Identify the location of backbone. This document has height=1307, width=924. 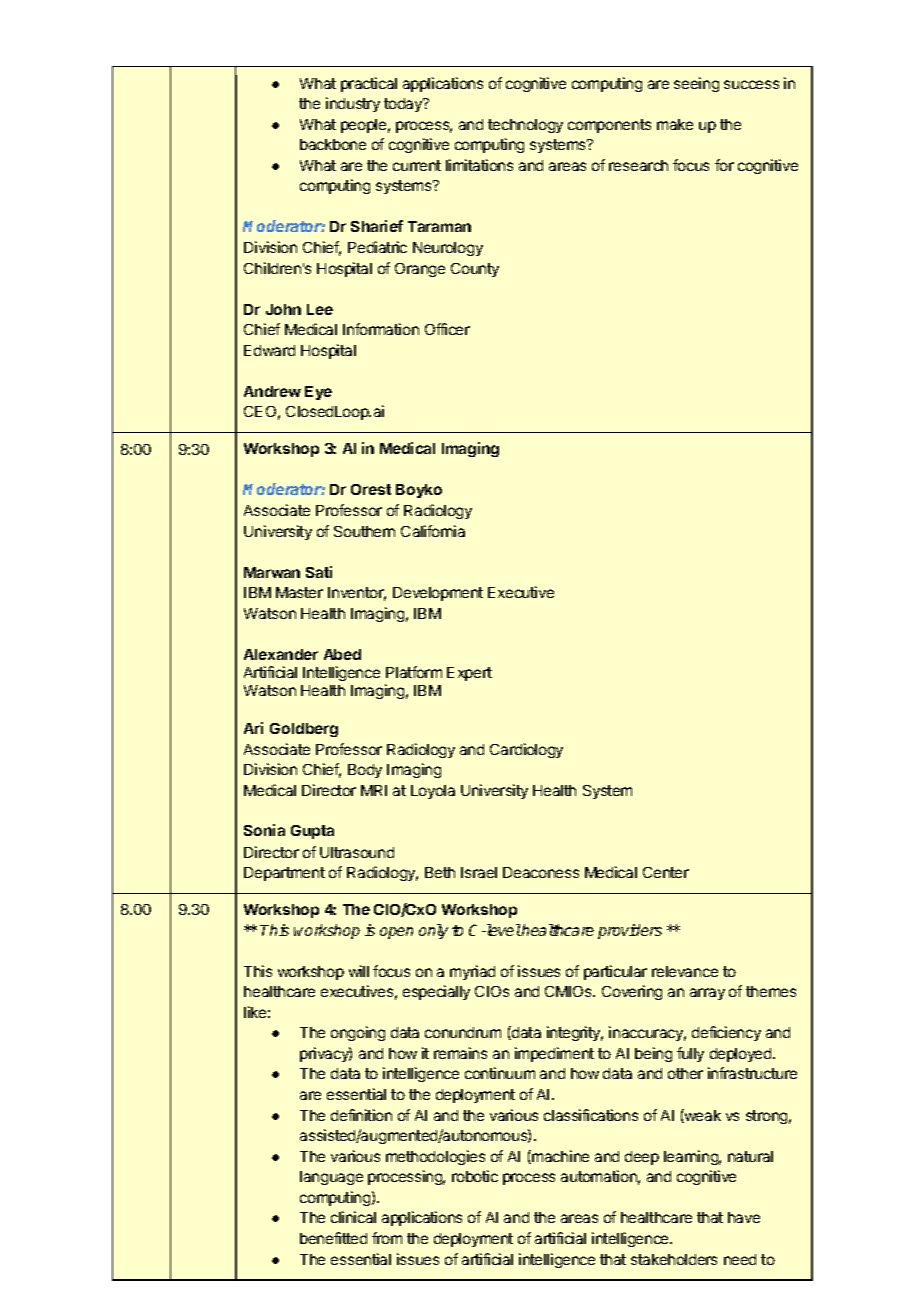
(333, 144).
